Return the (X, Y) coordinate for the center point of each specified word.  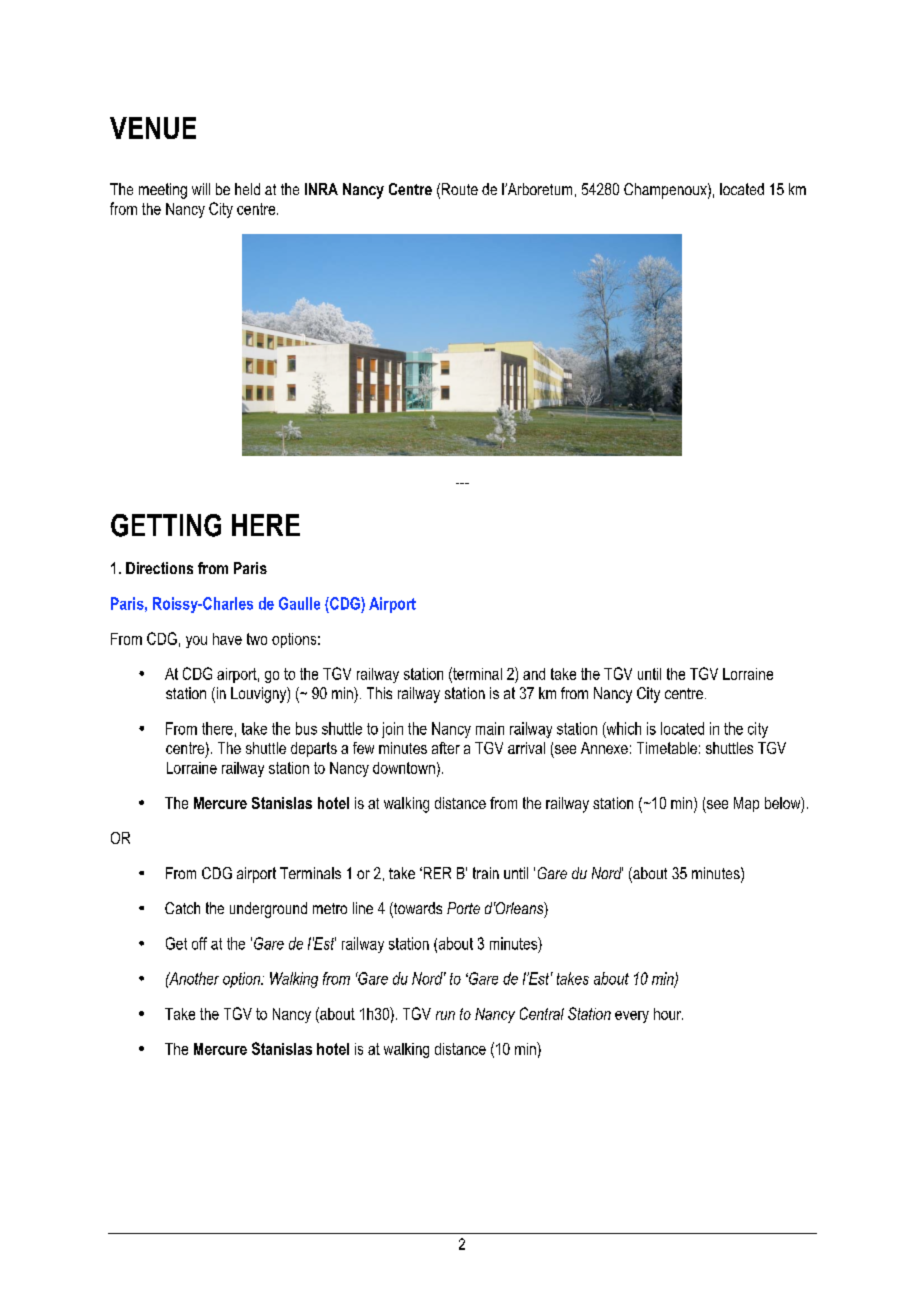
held (247, 189)
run (445, 1015)
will (201, 189)
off (199, 943)
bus (306, 728)
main (490, 728)
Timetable (667, 748)
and (534, 674)
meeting (163, 191)
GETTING (166, 525)
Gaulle (299, 603)
